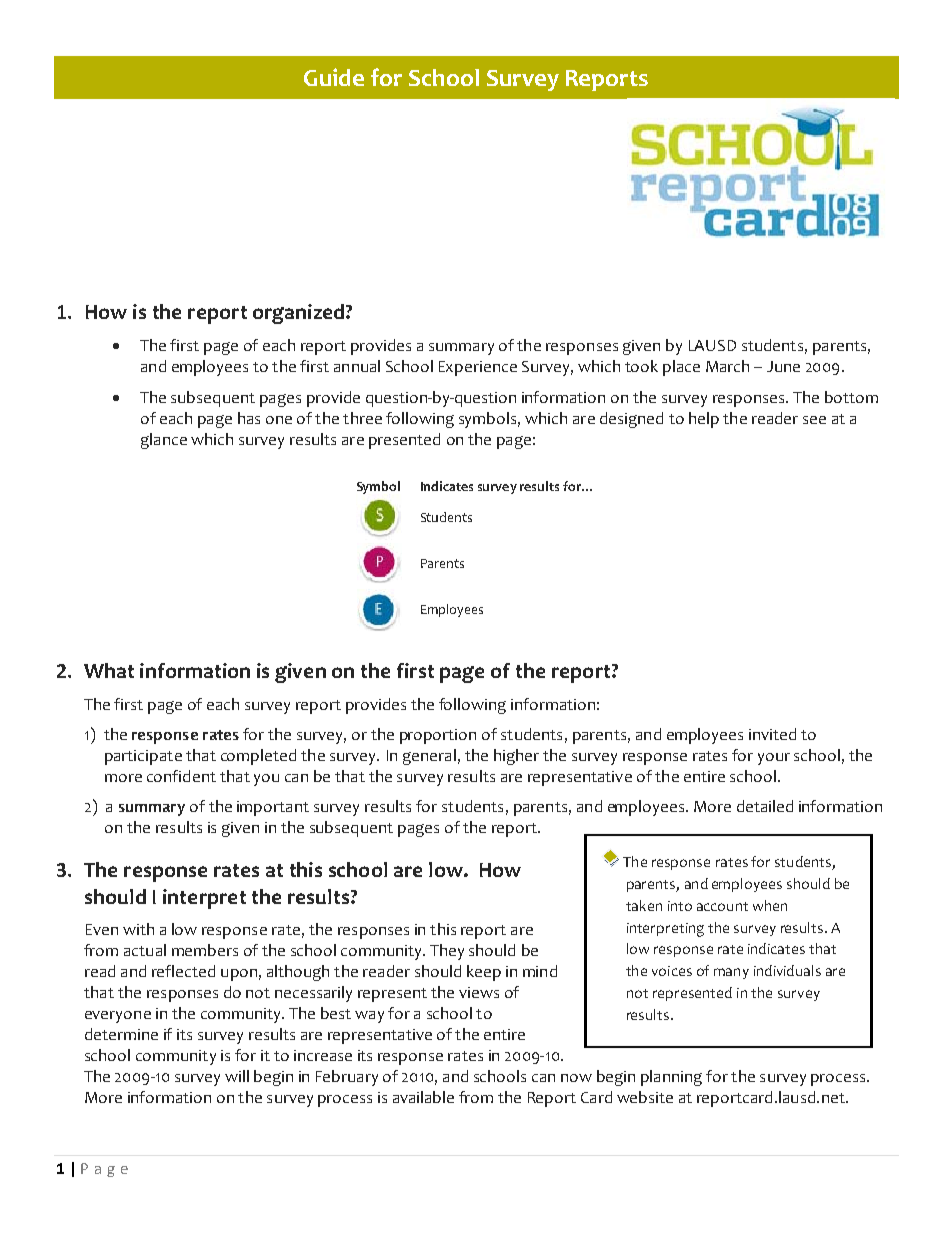  What do you see at coordinates (334, 77) in the screenshot?
I see `Guide` at bounding box center [334, 77].
